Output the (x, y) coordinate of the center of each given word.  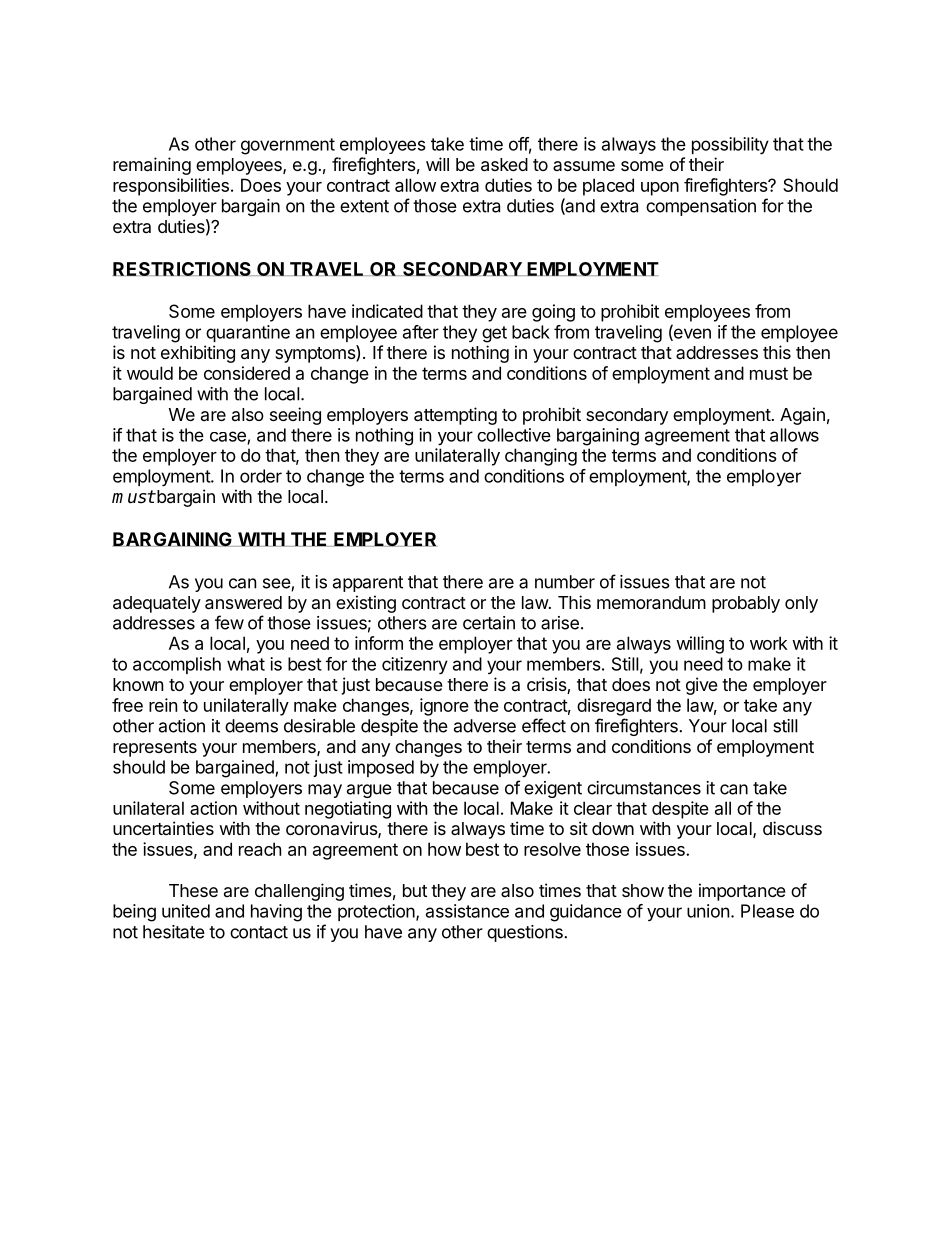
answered (243, 603)
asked (504, 165)
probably (746, 604)
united (186, 911)
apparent (368, 584)
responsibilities (171, 187)
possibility (730, 145)
